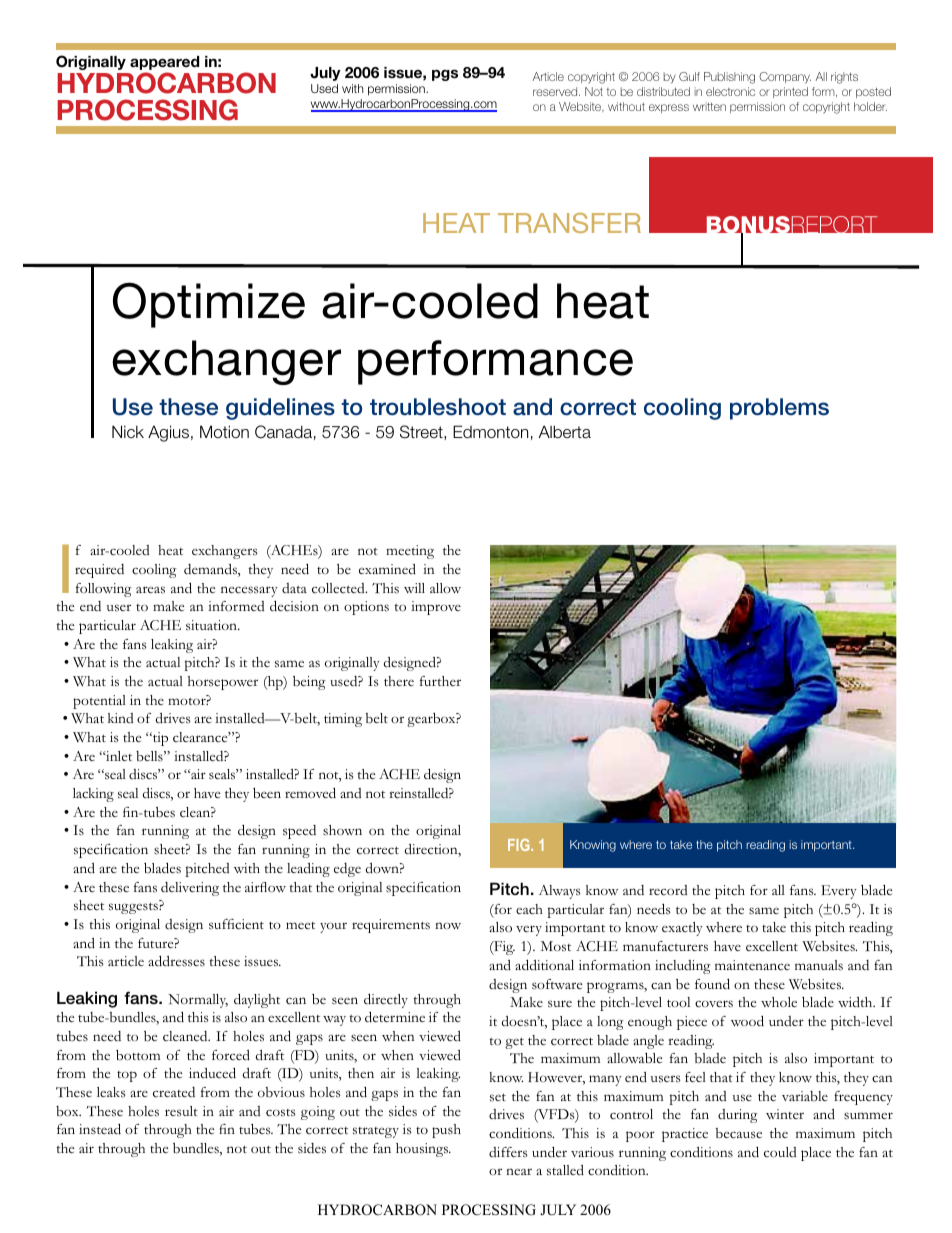  I want to click on areas, so click(150, 590).
